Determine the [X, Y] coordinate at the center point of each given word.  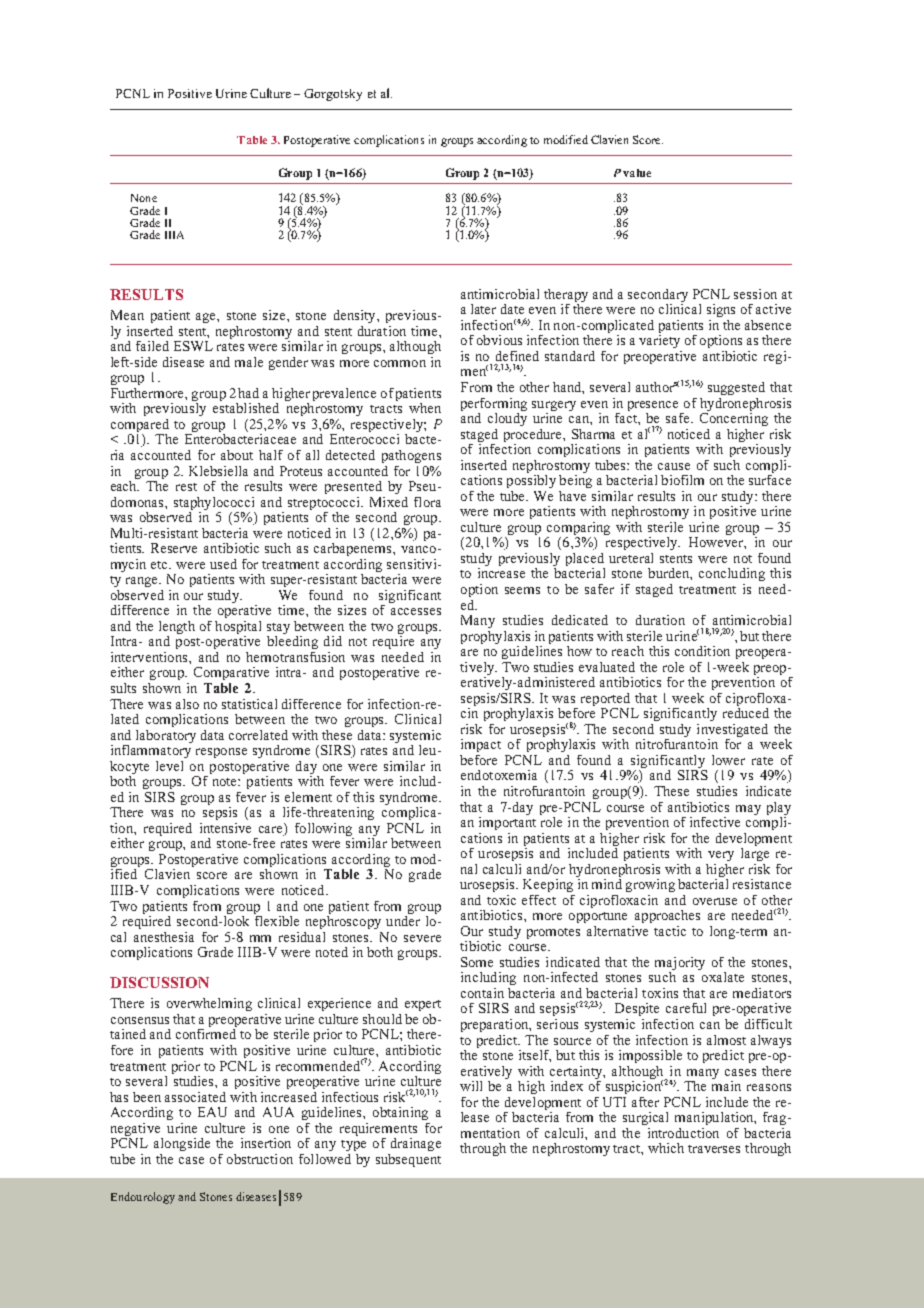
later [483, 309]
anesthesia [164, 937]
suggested [736, 388]
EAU [212, 1112]
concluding [732, 574]
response [221, 753]
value [637, 173]
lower [728, 760]
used [223, 564]
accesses [416, 611]
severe [422, 938]
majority [680, 965]
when [425, 408]
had [248, 393]
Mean [127, 315]
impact [481, 745]
